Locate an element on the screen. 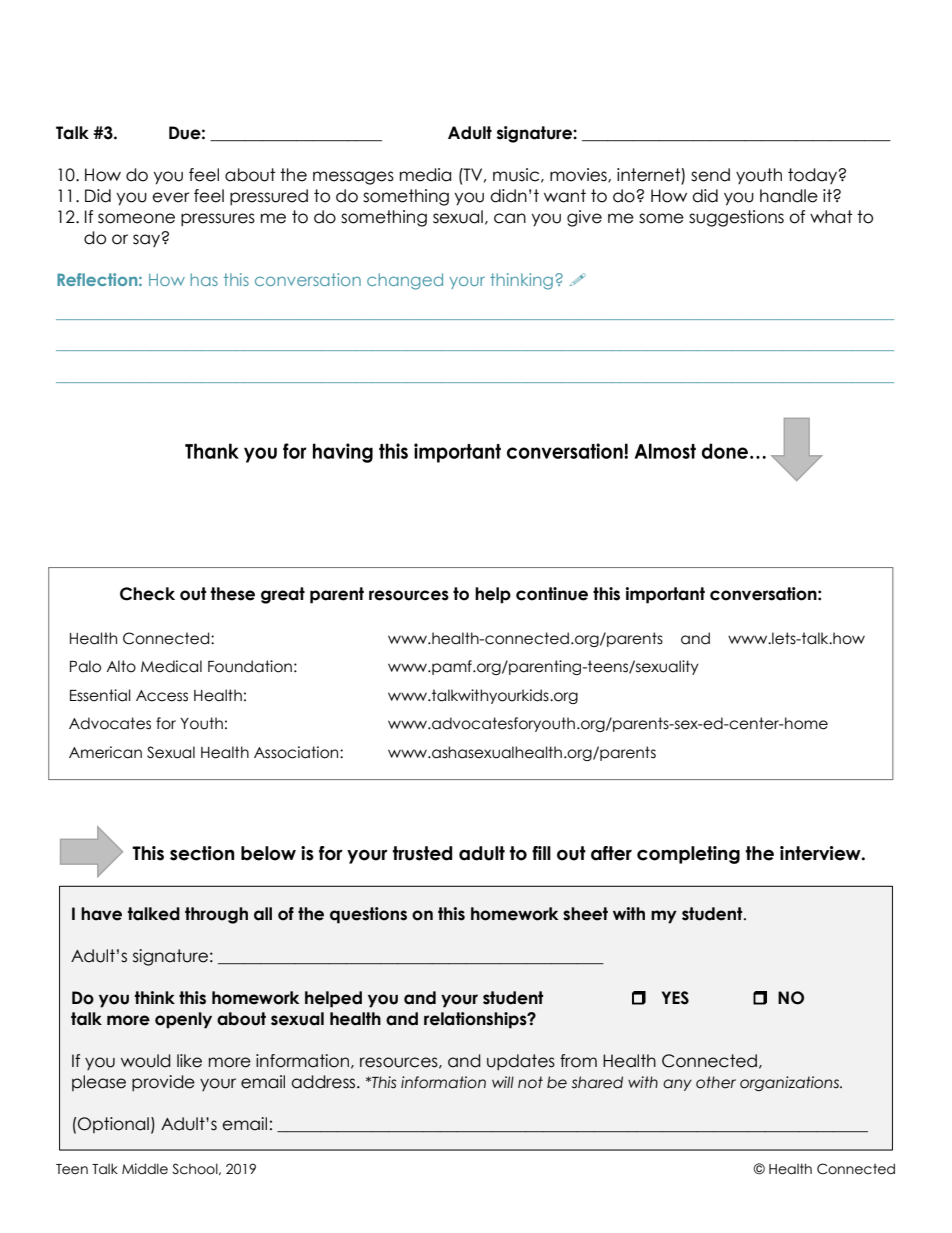 The height and width of the screenshot is (1233, 952). section is located at coordinates (202, 853).
